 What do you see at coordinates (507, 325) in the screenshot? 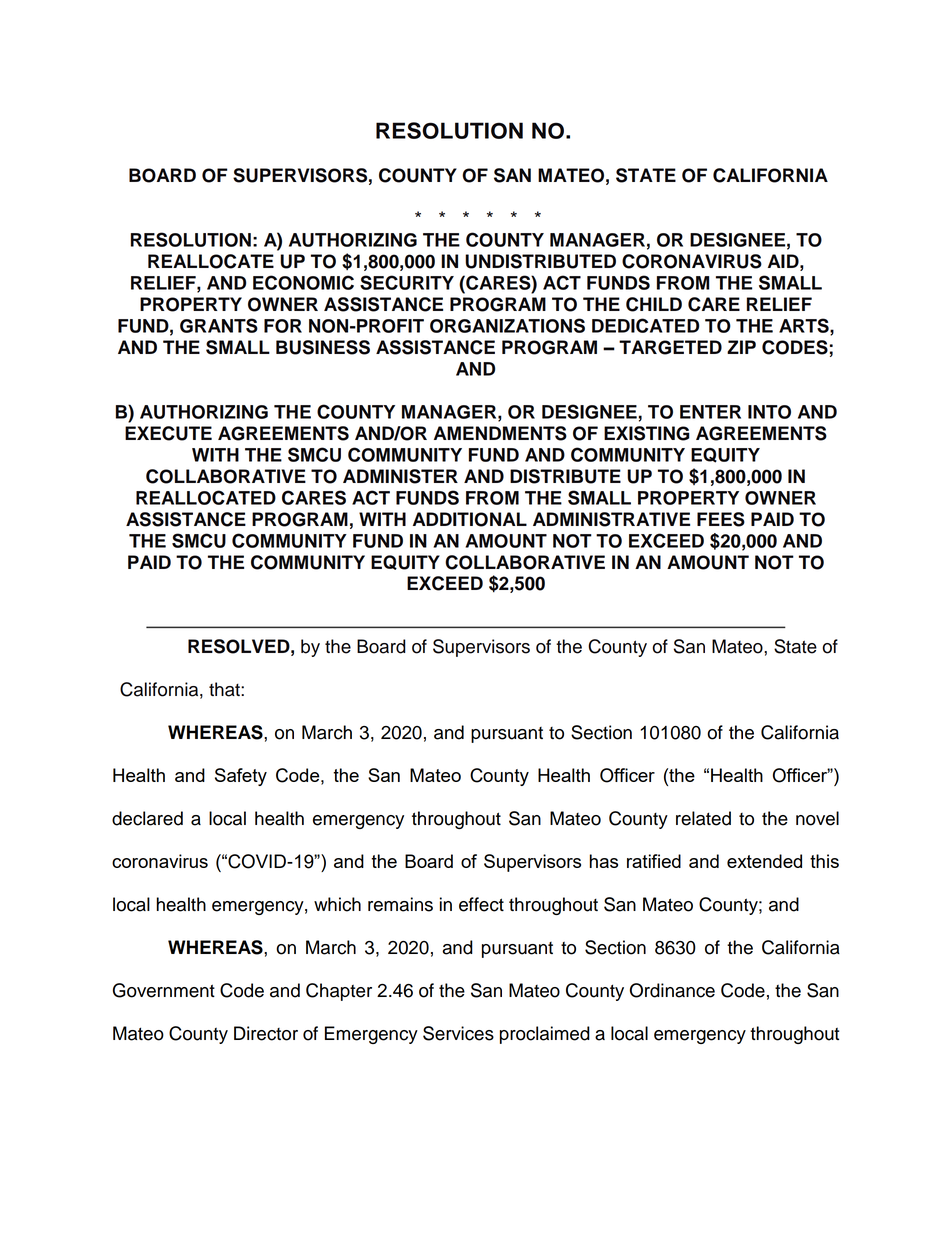
I see `ORGANIZATIONS` at bounding box center [507, 325].
